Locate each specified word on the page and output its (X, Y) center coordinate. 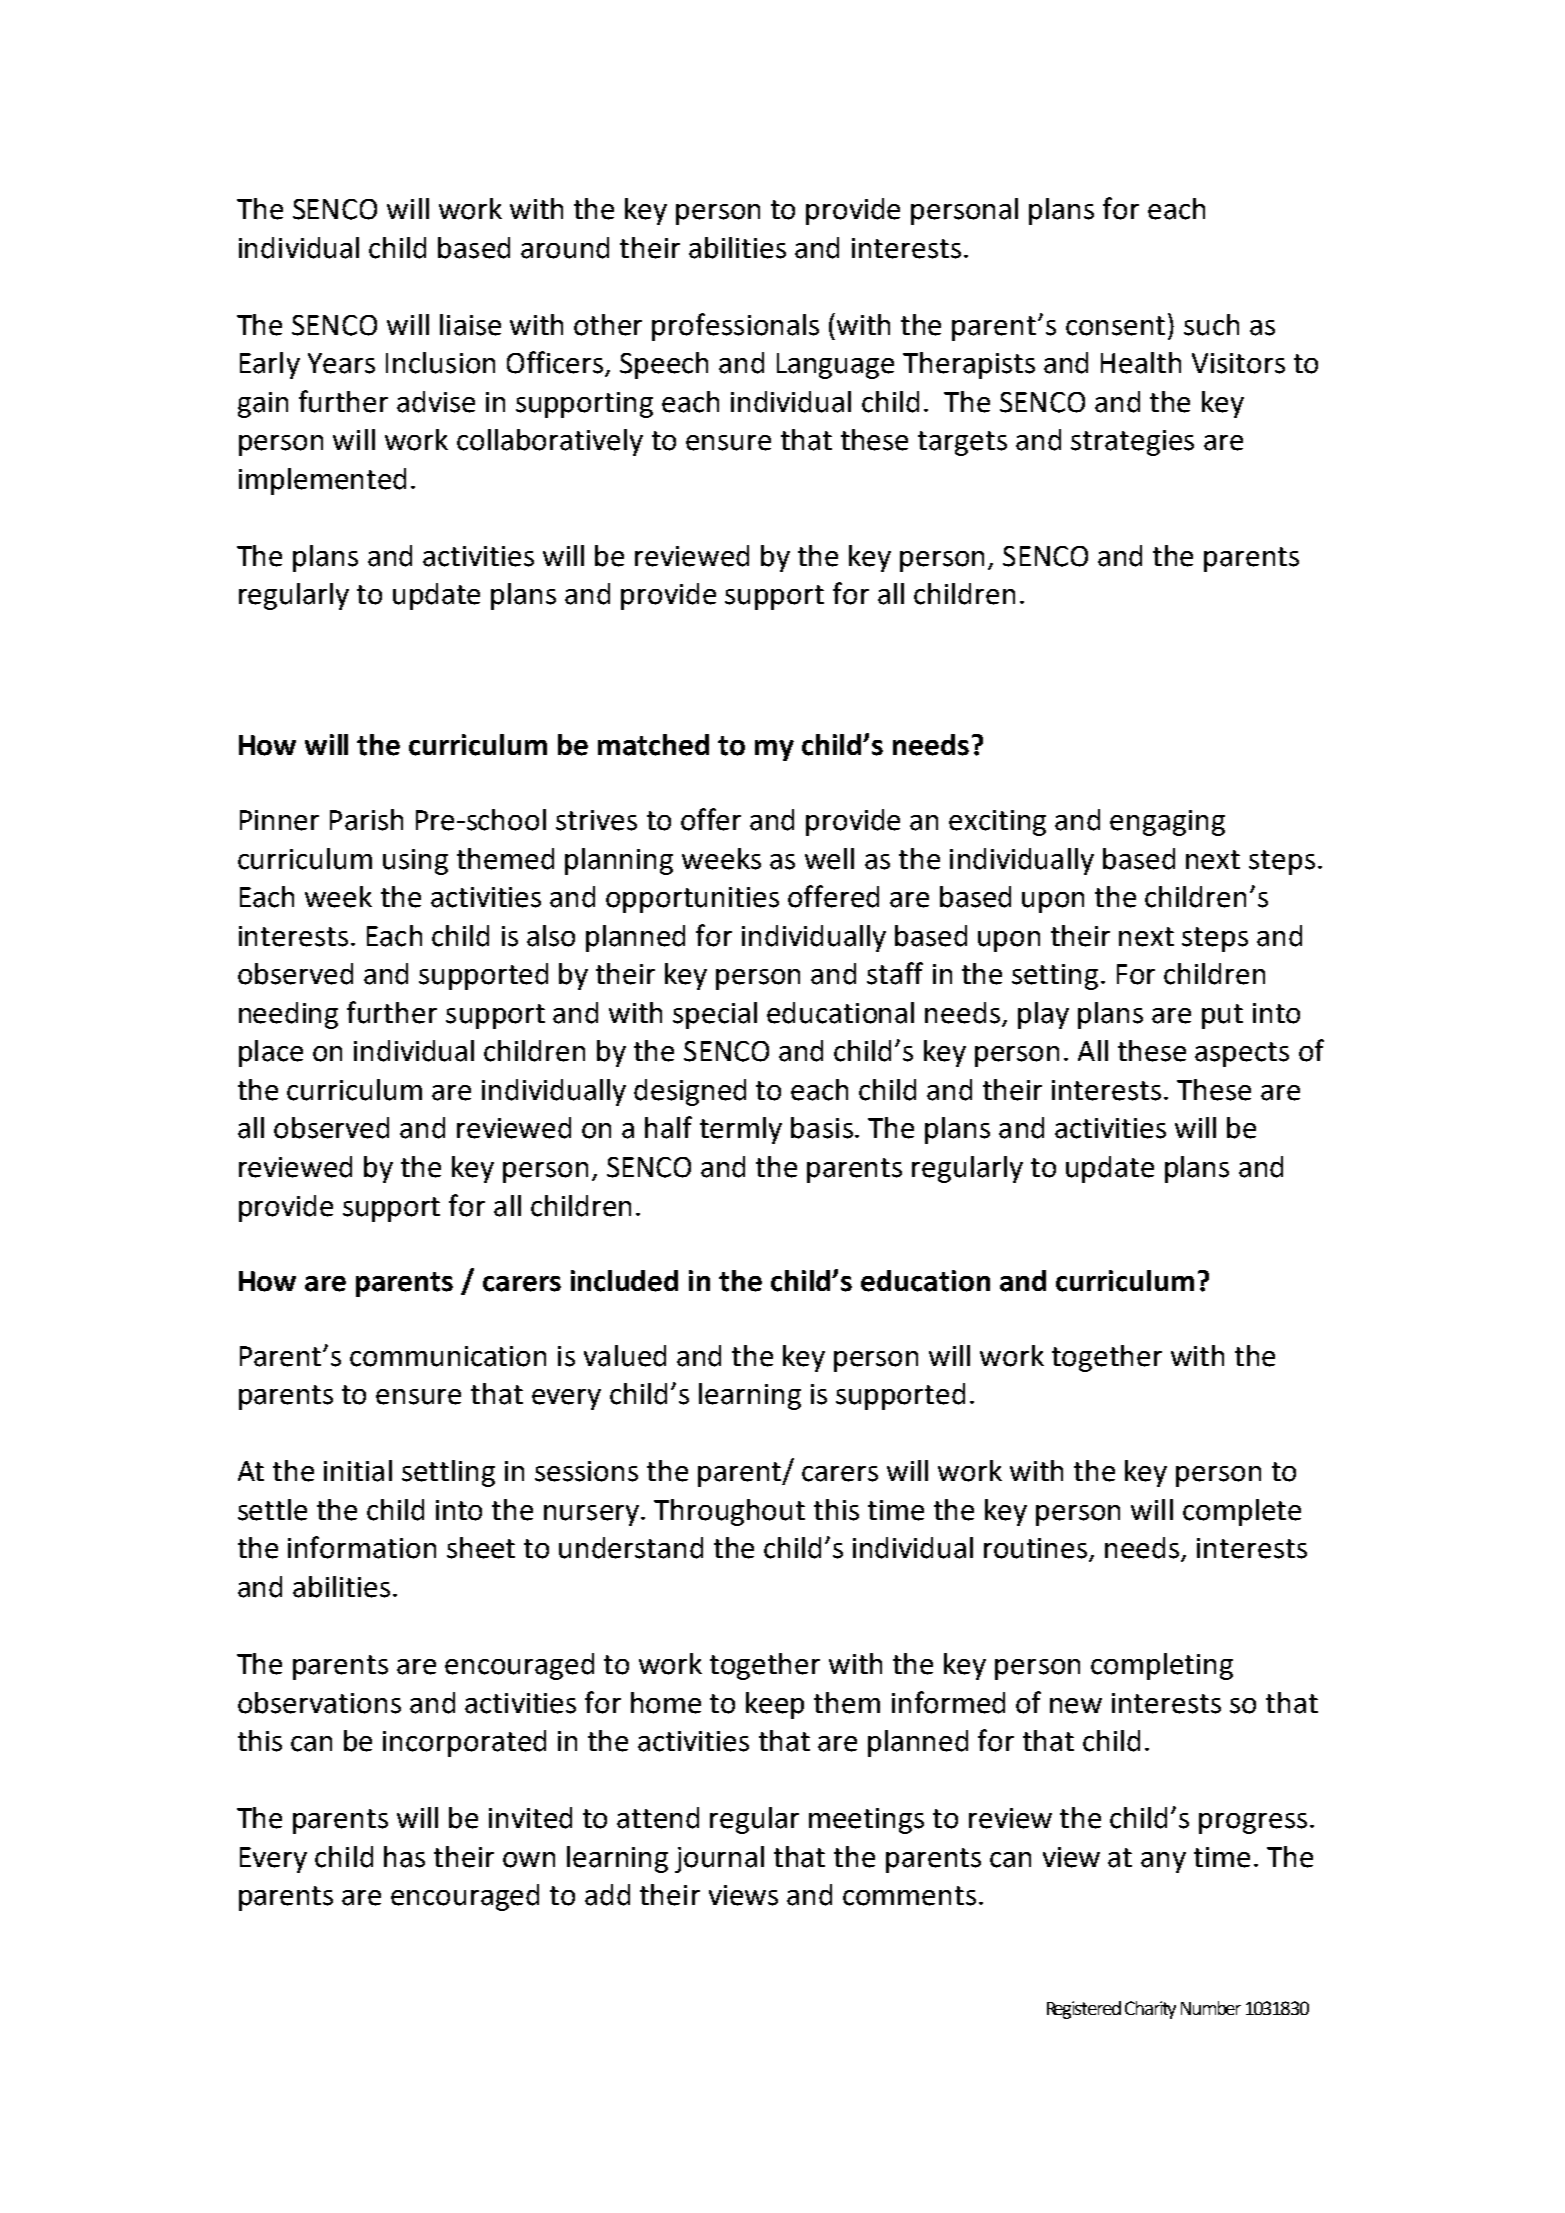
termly (741, 1130)
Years (341, 363)
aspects (1242, 1054)
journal (719, 1859)
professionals (735, 327)
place (271, 1053)
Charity (1150, 2010)
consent (1115, 326)
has (404, 1857)
